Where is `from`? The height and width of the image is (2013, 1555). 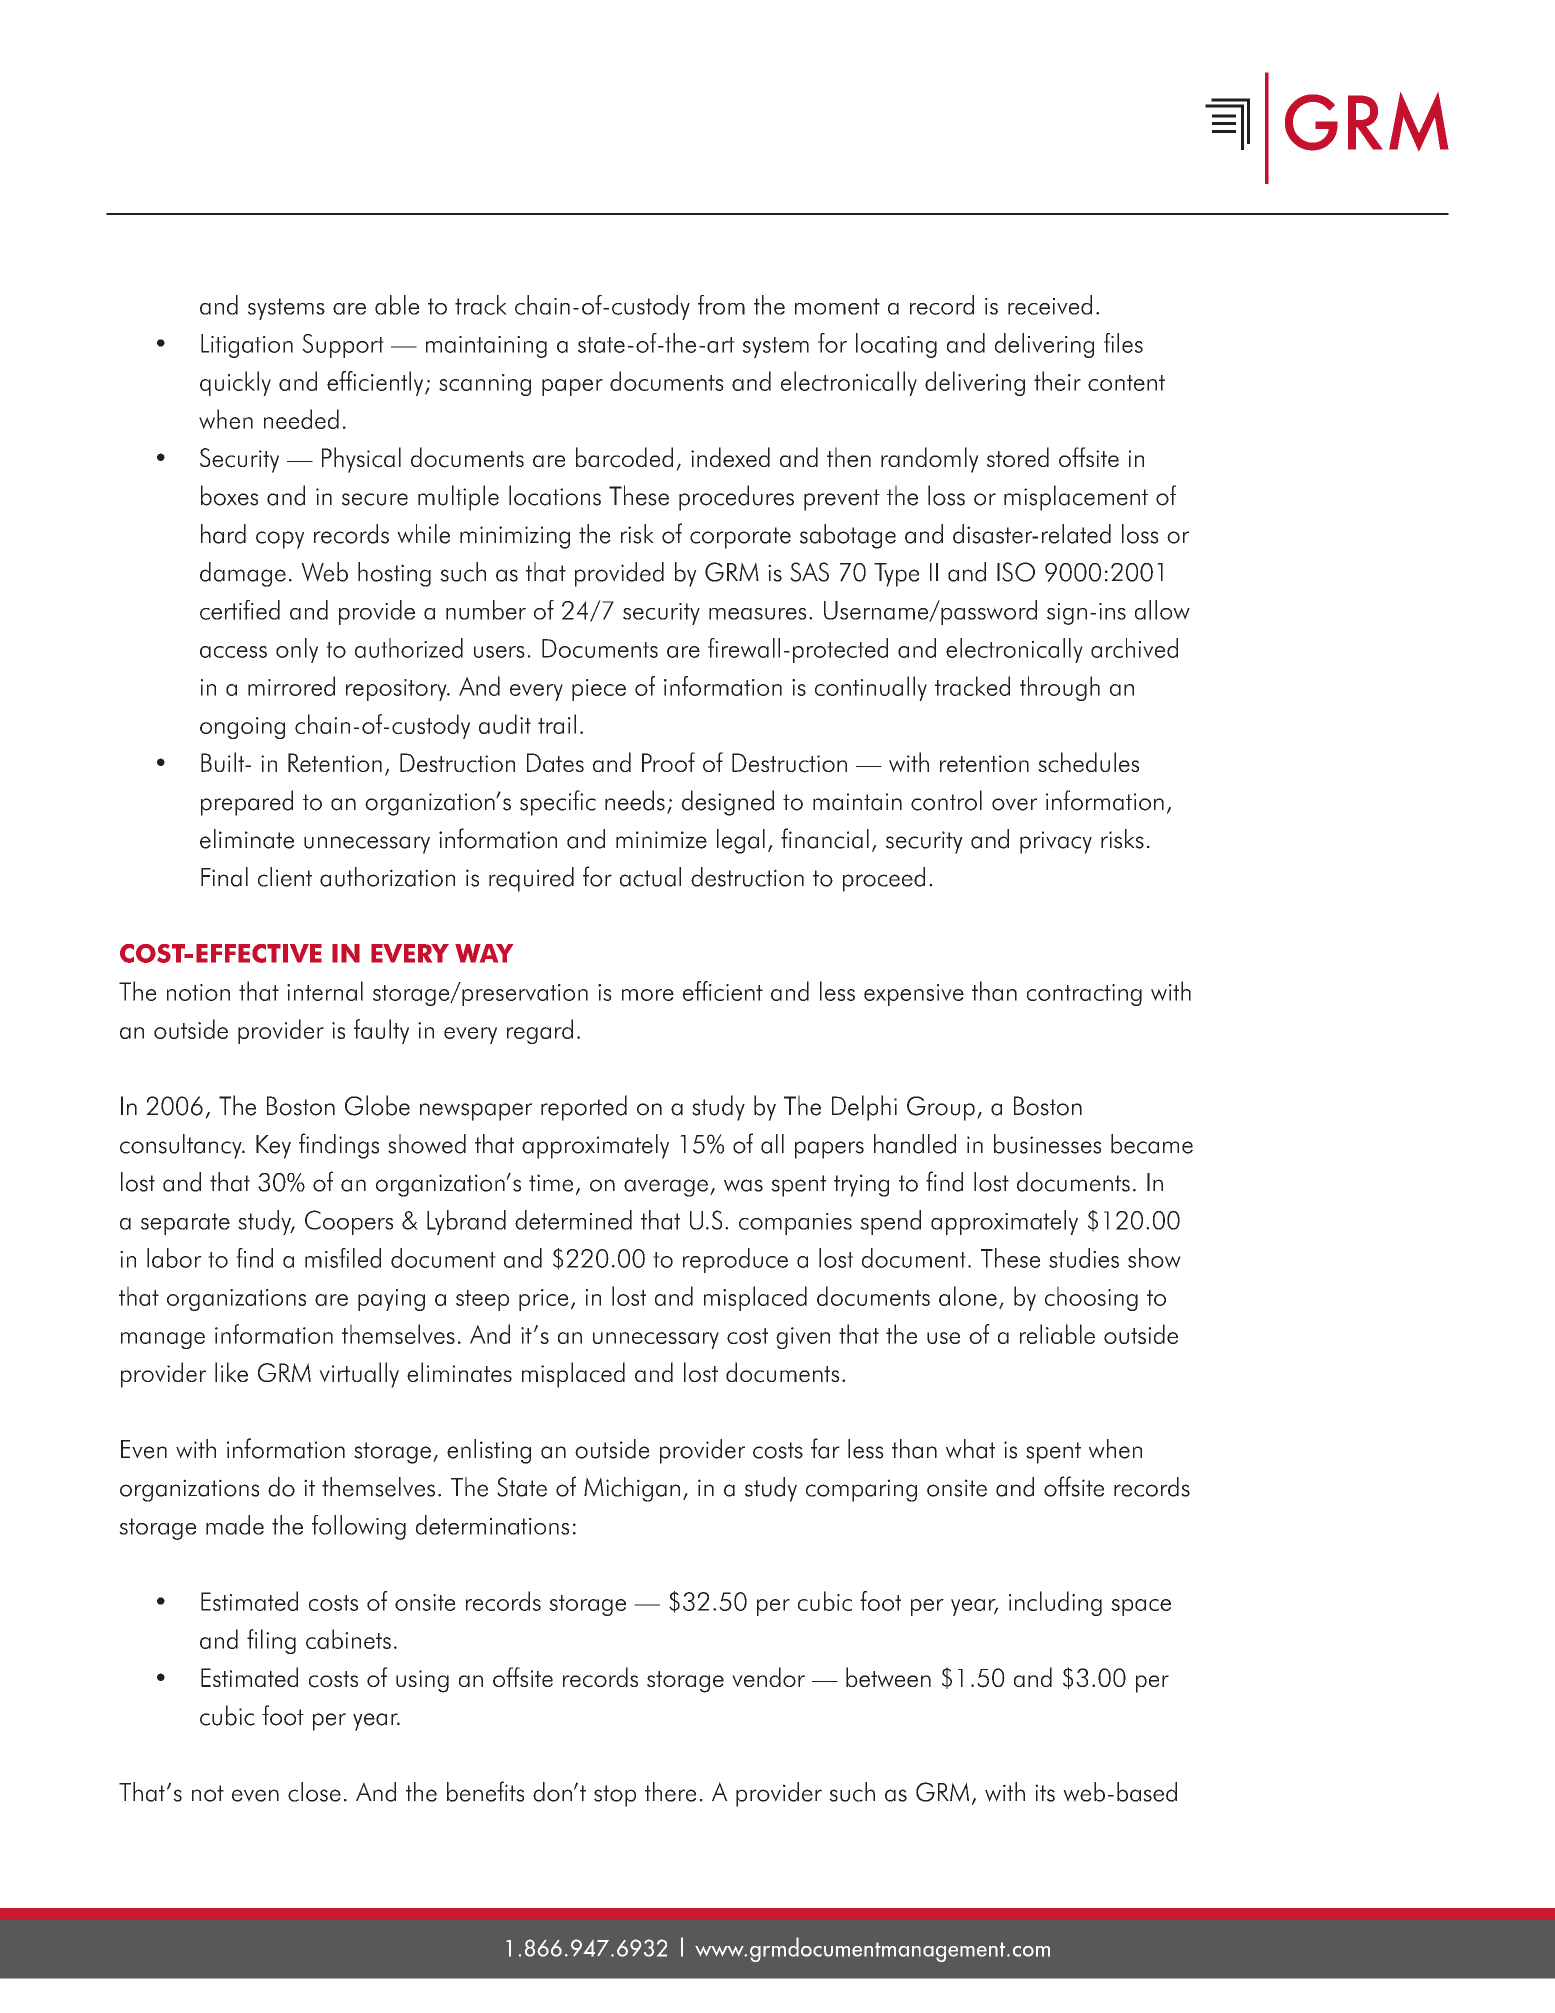
from is located at coordinates (721, 305).
